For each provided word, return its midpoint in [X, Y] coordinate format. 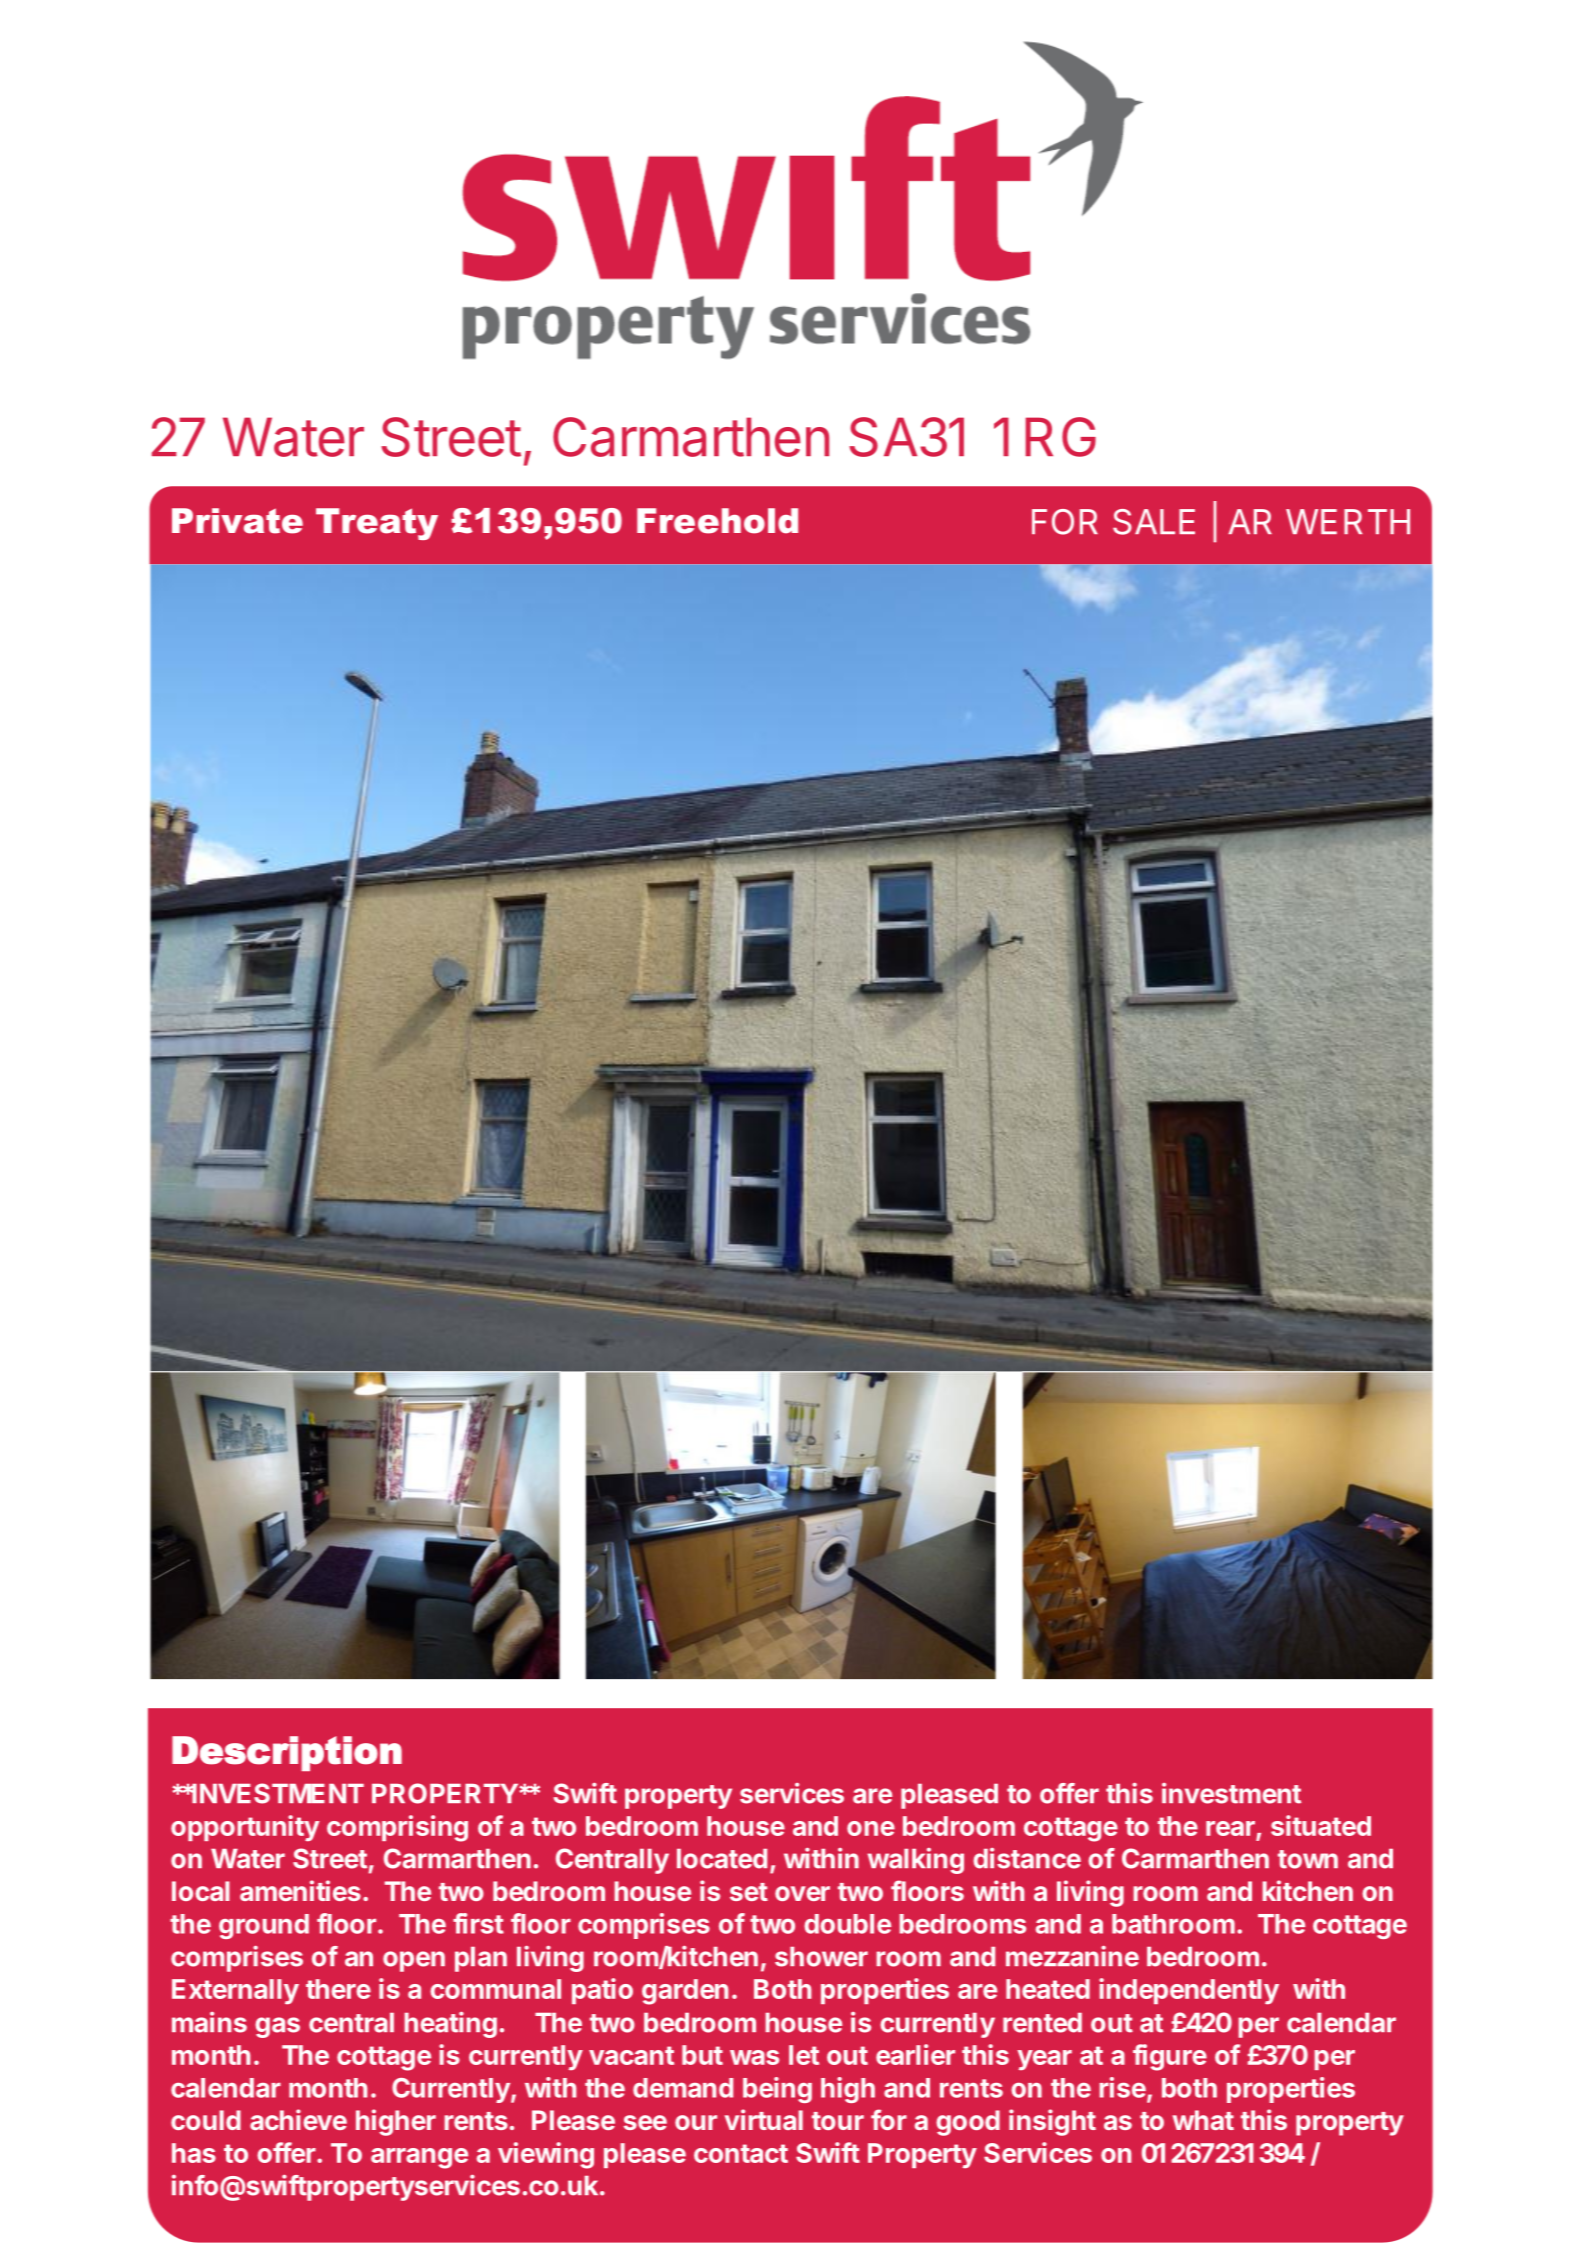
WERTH [1348, 521]
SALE [1154, 522]
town [1308, 1859]
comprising [397, 1828]
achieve [298, 2119]
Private [237, 521]
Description [287, 1753]
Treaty [377, 524]
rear [1231, 1830]
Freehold [717, 521]
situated [1321, 1825]
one [871, 1828]
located [722, 1859]
